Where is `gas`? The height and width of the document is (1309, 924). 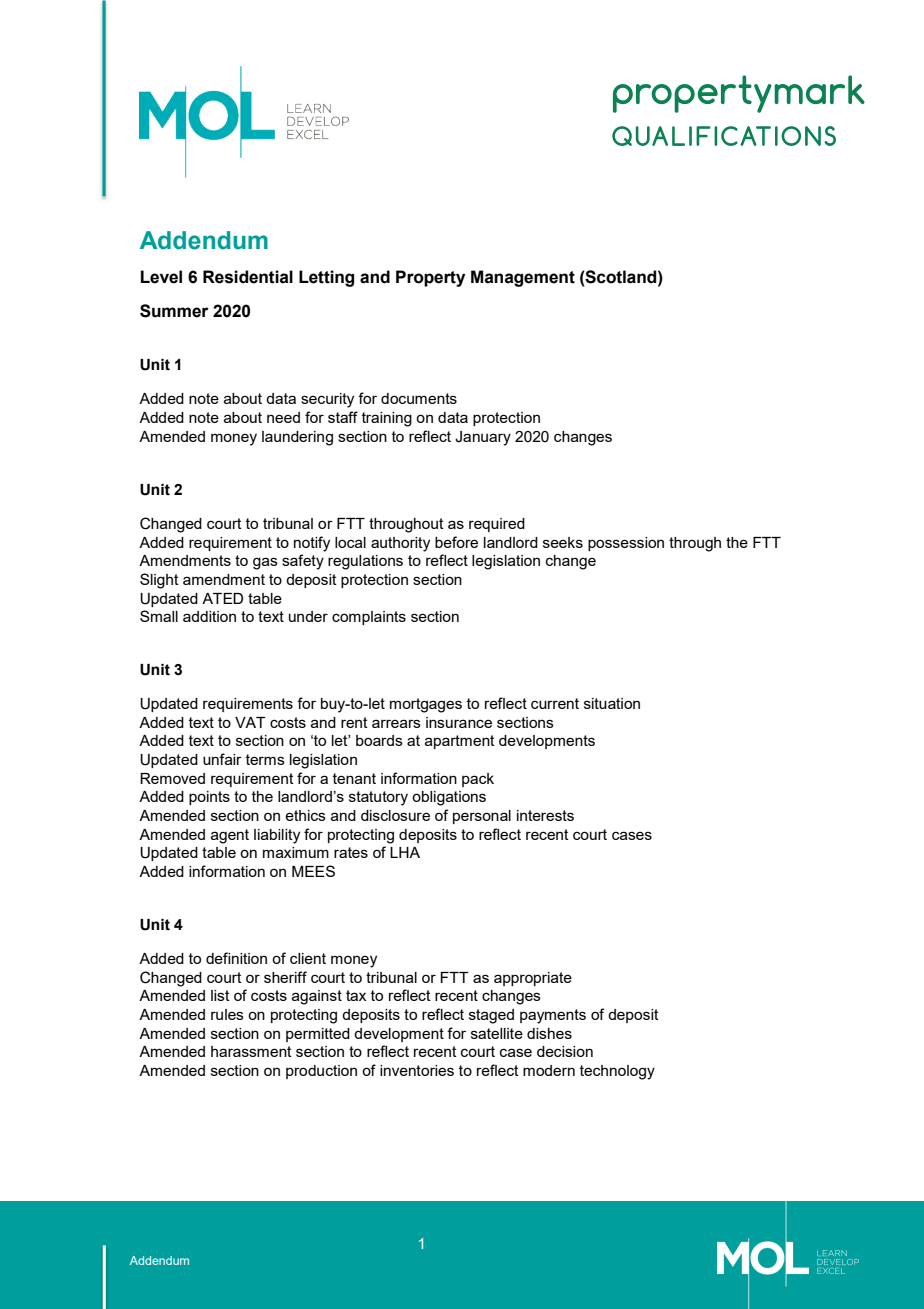 gas is located at coordinates (265, 563).
